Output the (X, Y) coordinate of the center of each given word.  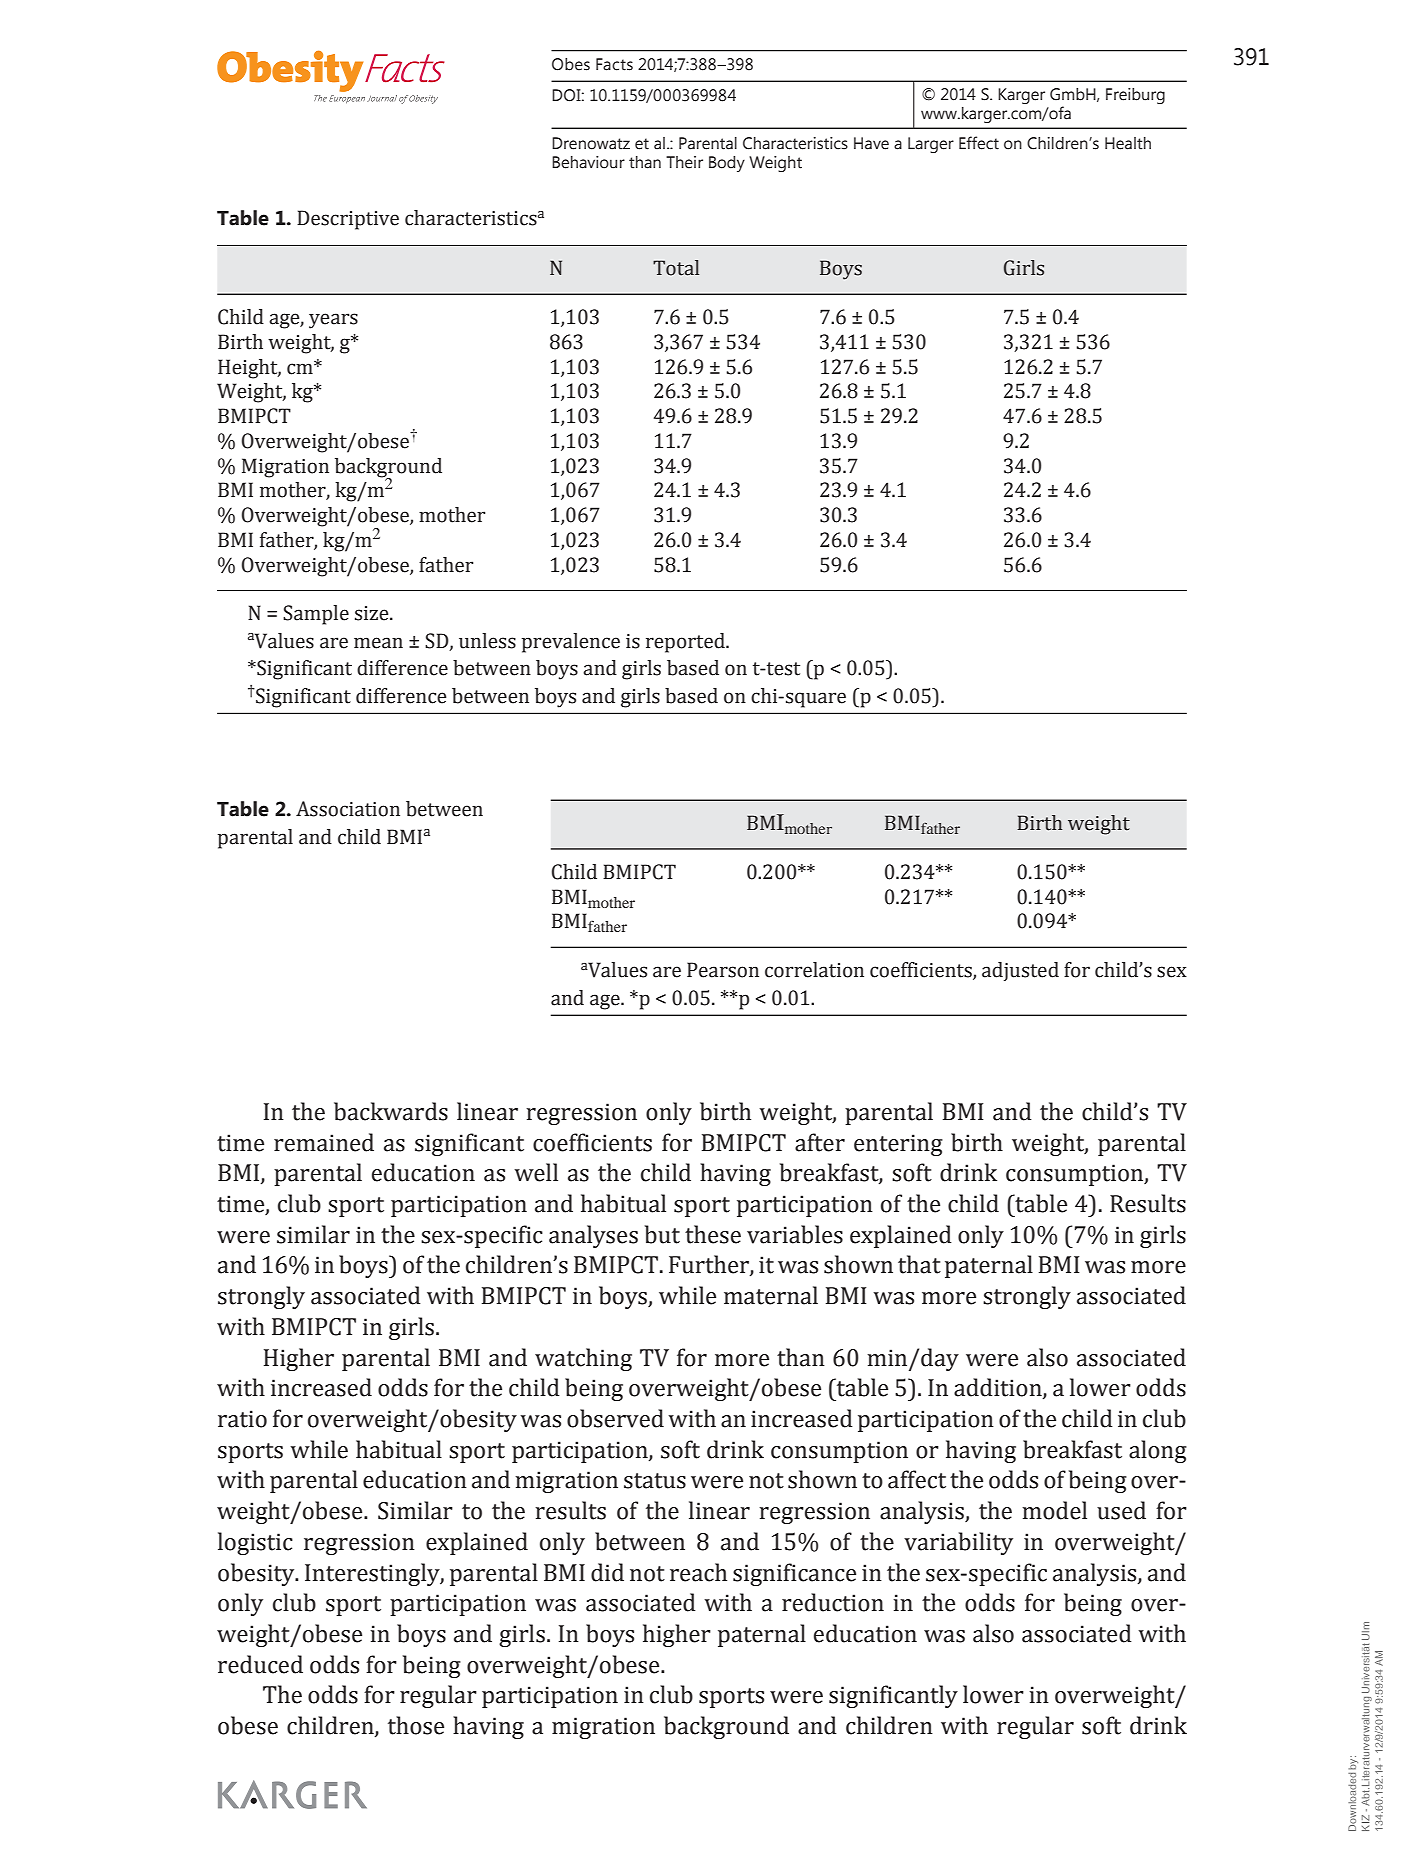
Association (348, 809)
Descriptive (348, 220)
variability (958, 1543)
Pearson (723, 970)
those (416, 1725)
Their (684, 162)
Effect (979, 143)
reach (698, 1572)
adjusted (1020, 971)
